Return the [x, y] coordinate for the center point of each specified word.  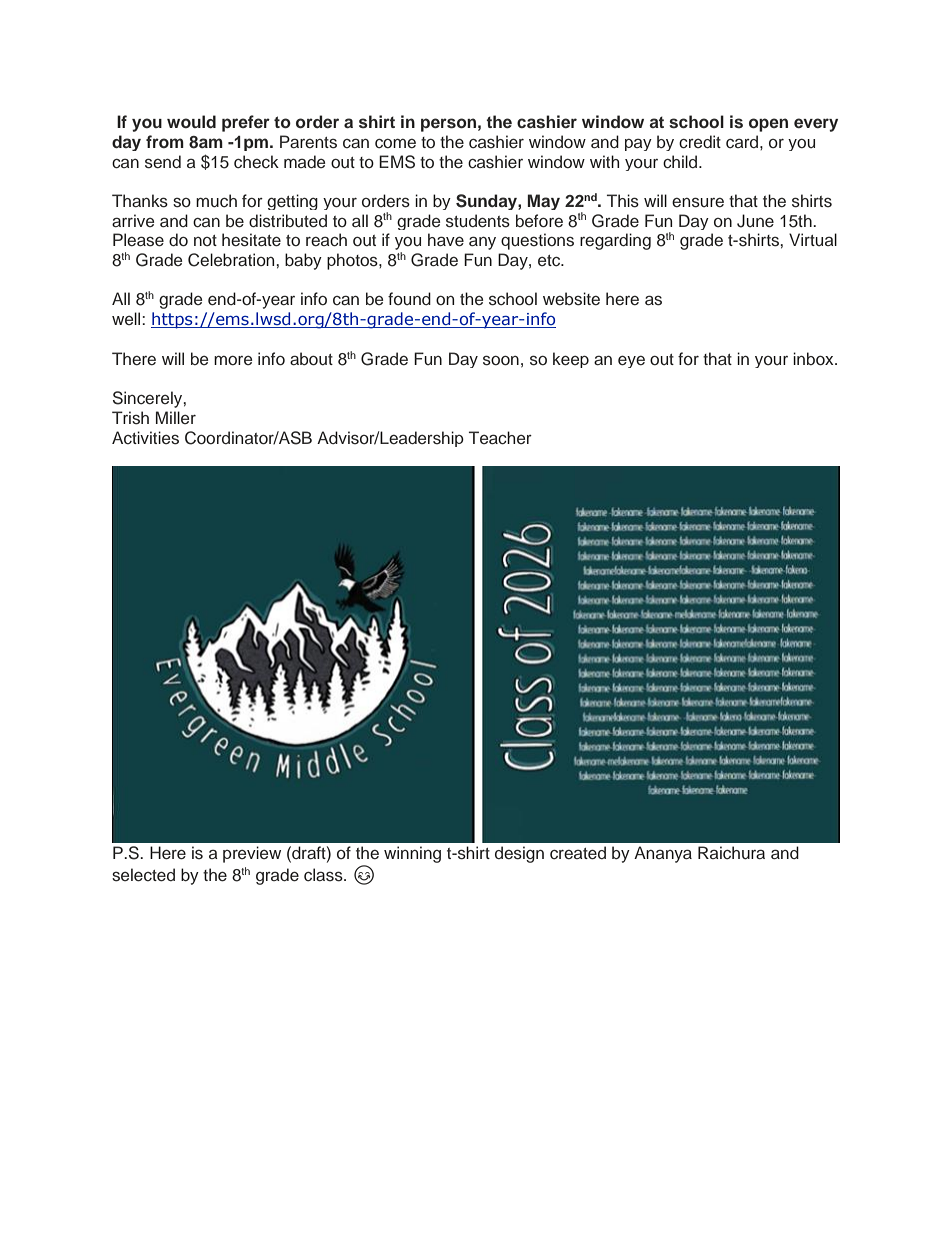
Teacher [500, 438]
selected [143, 875]
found [409, 298]
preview [252, 854]
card [743, 142]
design [519, 854]
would [191, 121]
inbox [814, 358]
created [578, 853]
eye [631, 361]
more [233, 360]
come [395, 144]
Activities [145, 438]
